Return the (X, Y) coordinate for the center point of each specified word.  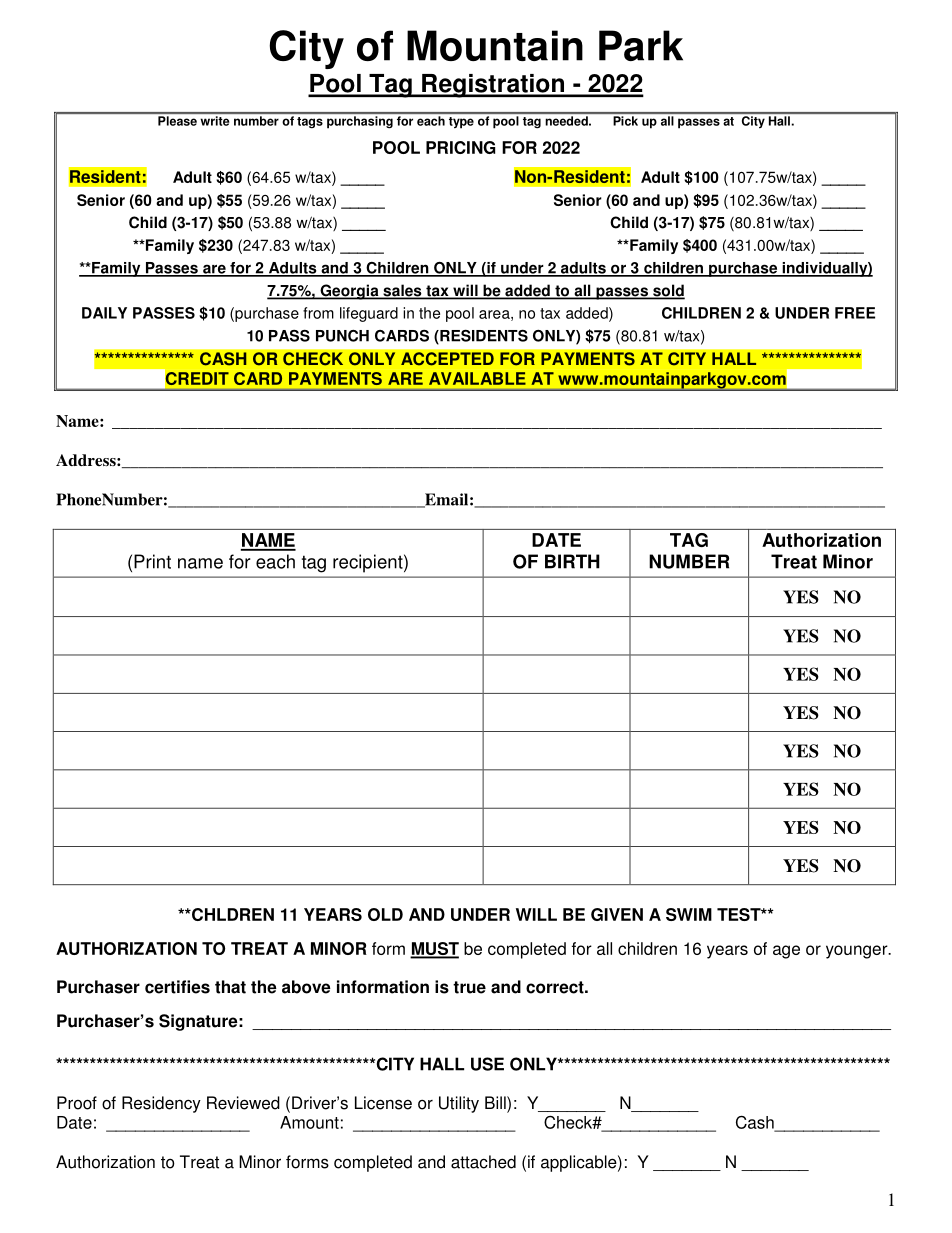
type (461, 122)
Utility (459, 1104)
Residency (161, 1104)
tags (310, 122)
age (786, 952)
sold (668, 291)
